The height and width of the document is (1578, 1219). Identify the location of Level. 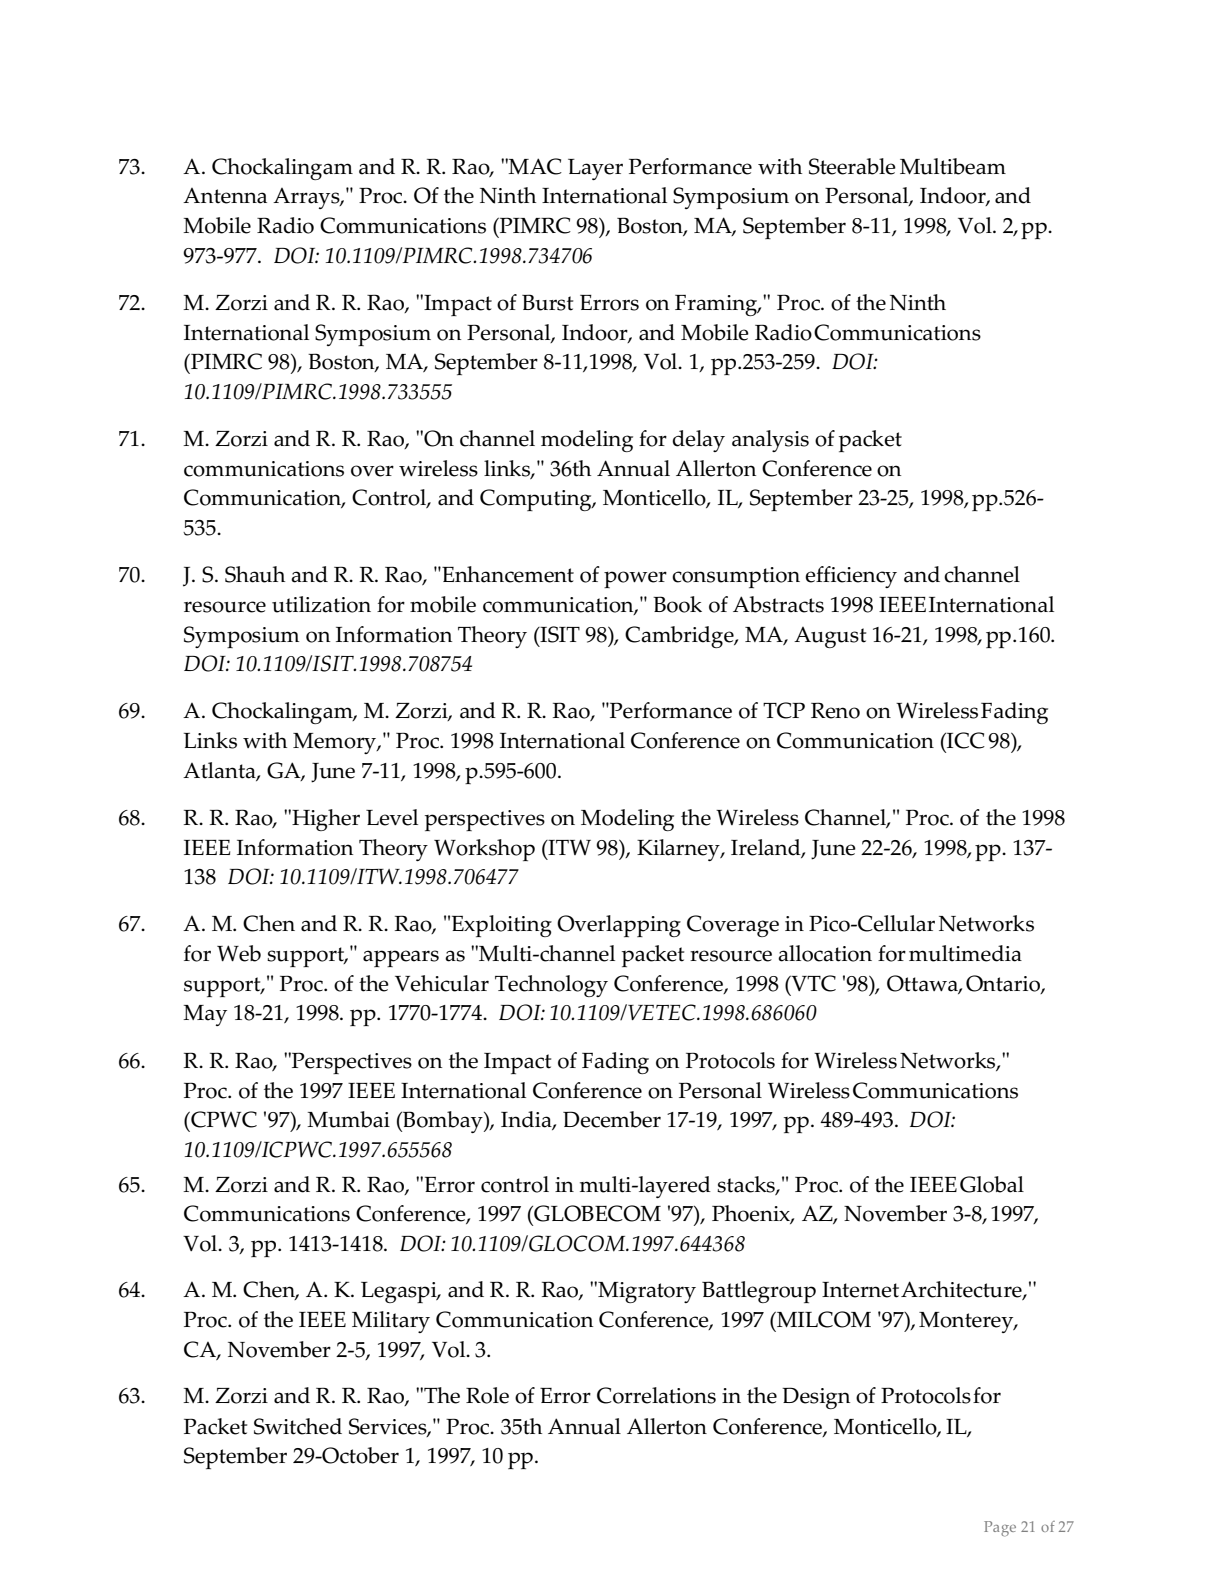
(392, 817).
